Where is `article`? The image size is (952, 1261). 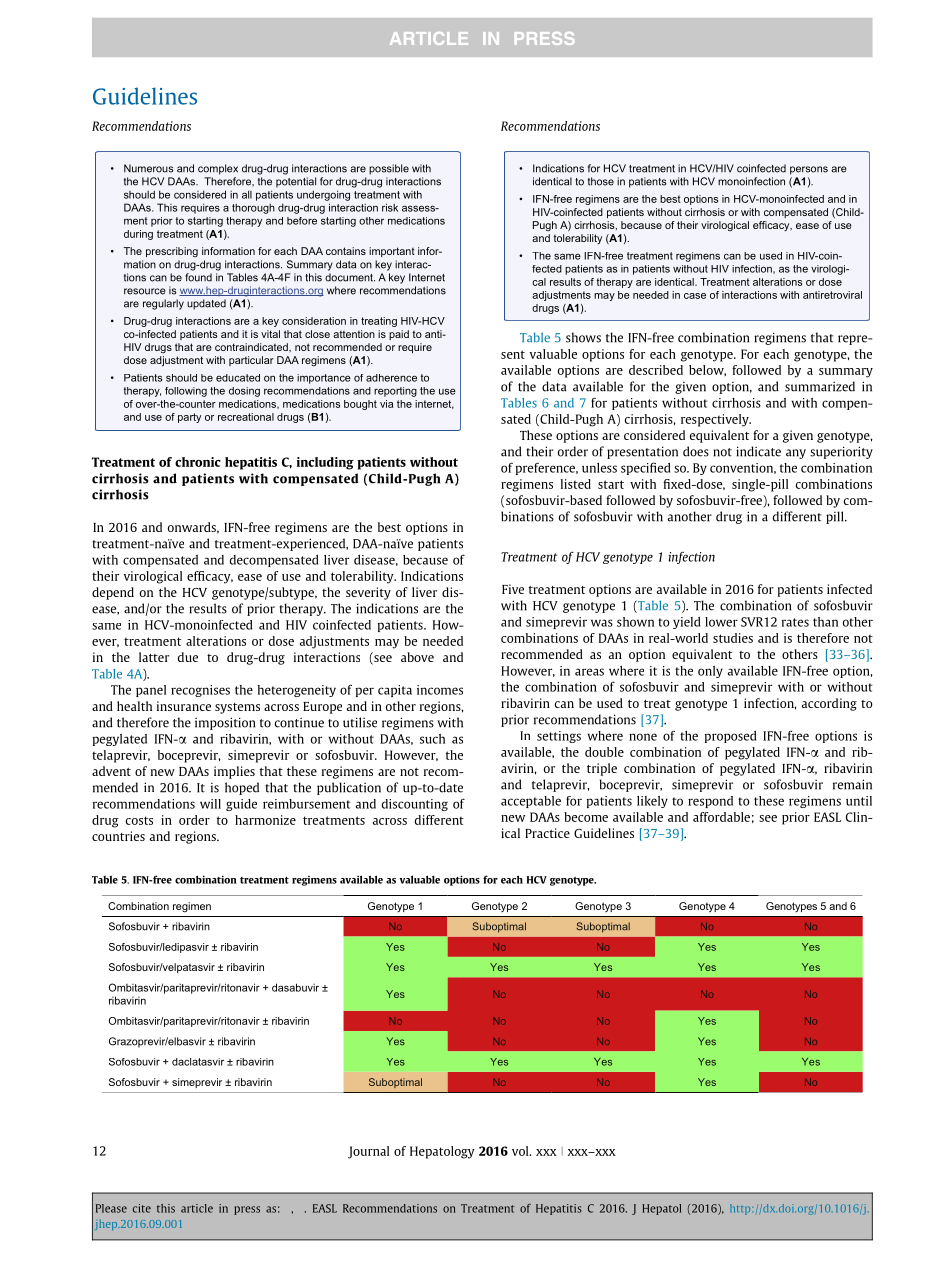 article is located at coordinates (197, 1208).
